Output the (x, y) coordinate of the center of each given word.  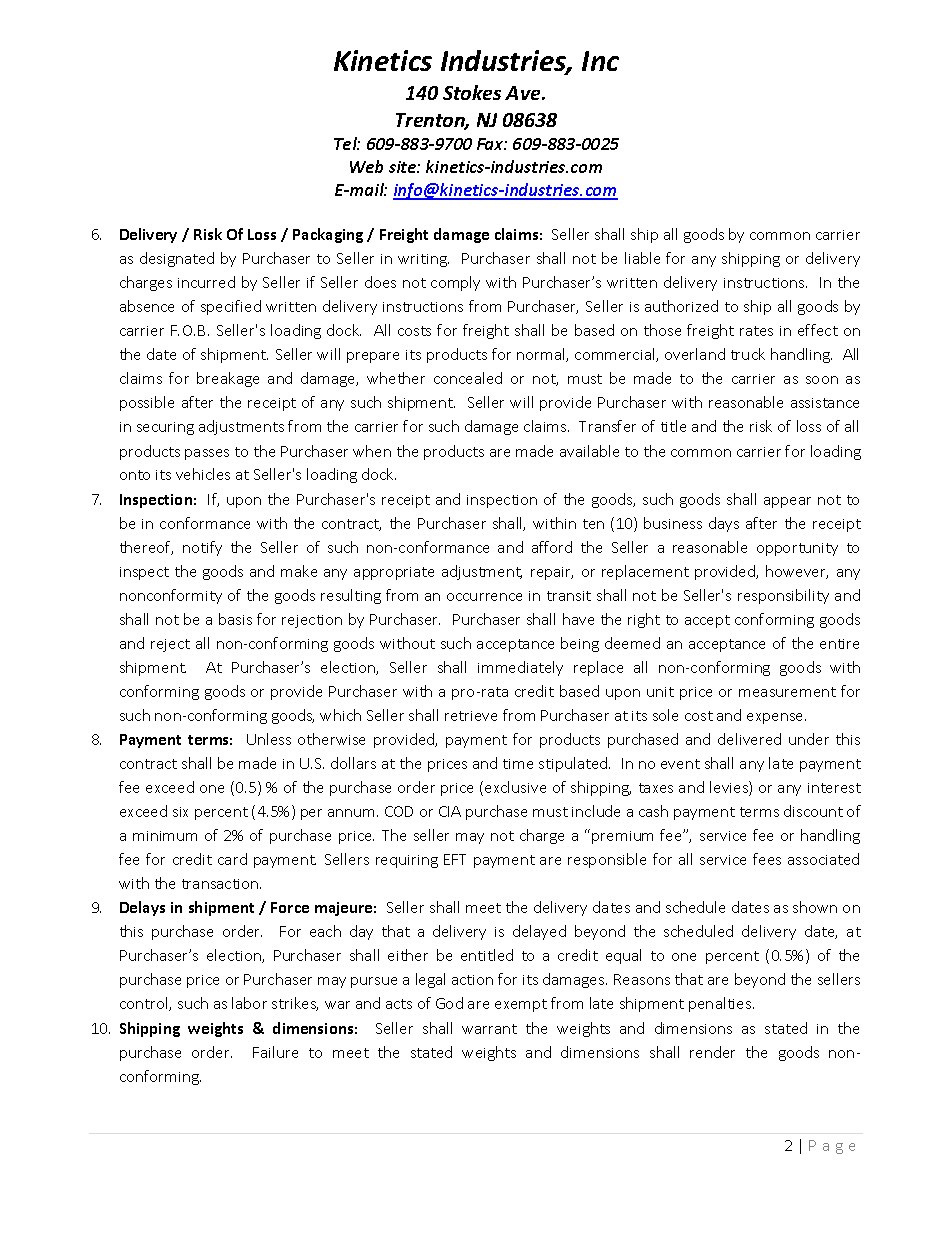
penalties (721, 1004)
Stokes (472, 92)
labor (249, 1003)
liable (642, 258)
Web (366, 166)
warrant (489, 1029)
